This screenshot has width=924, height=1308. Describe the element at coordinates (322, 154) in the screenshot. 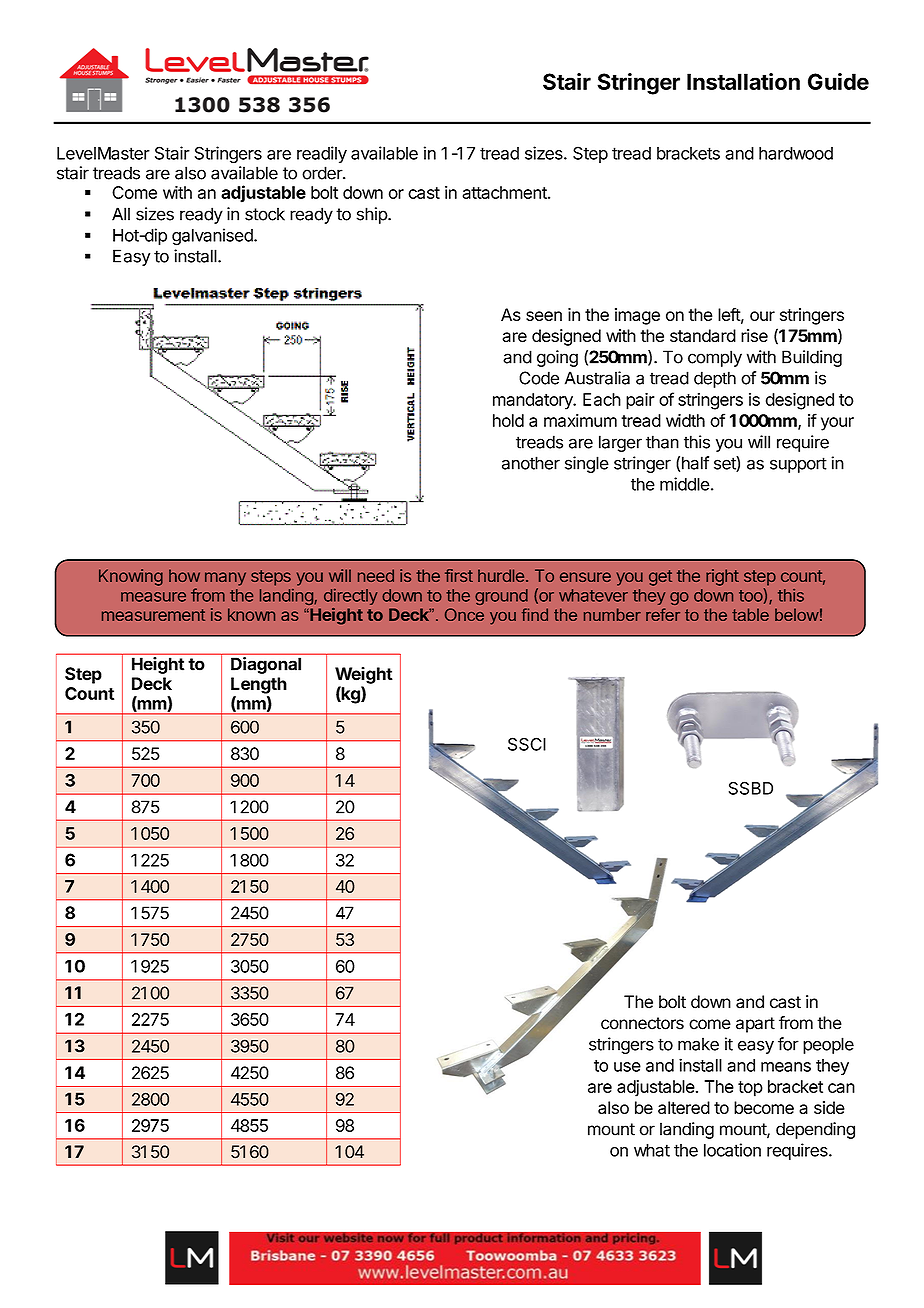

I see `readily` at that location.
